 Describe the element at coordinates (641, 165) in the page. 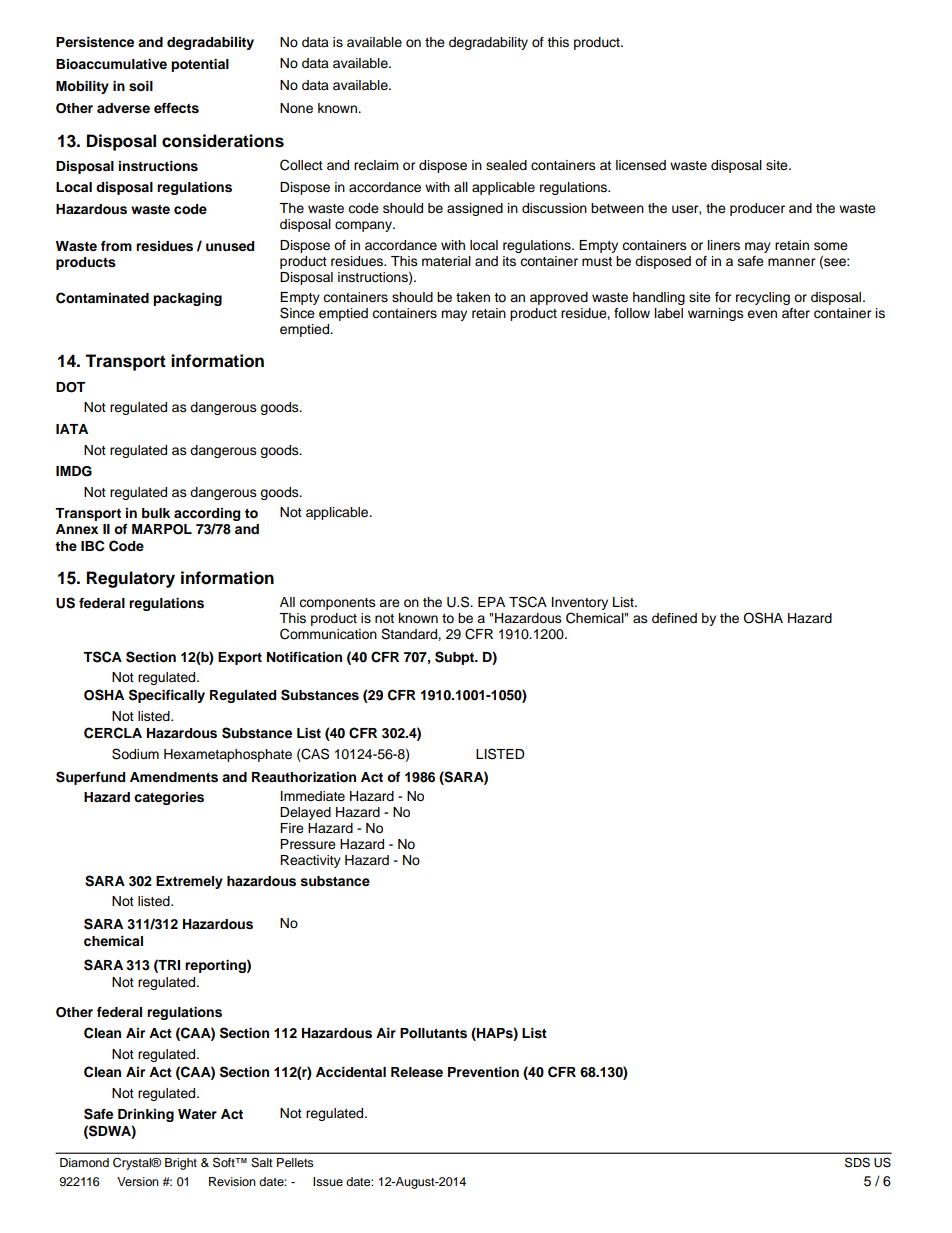

I see `licensed` at that location.
